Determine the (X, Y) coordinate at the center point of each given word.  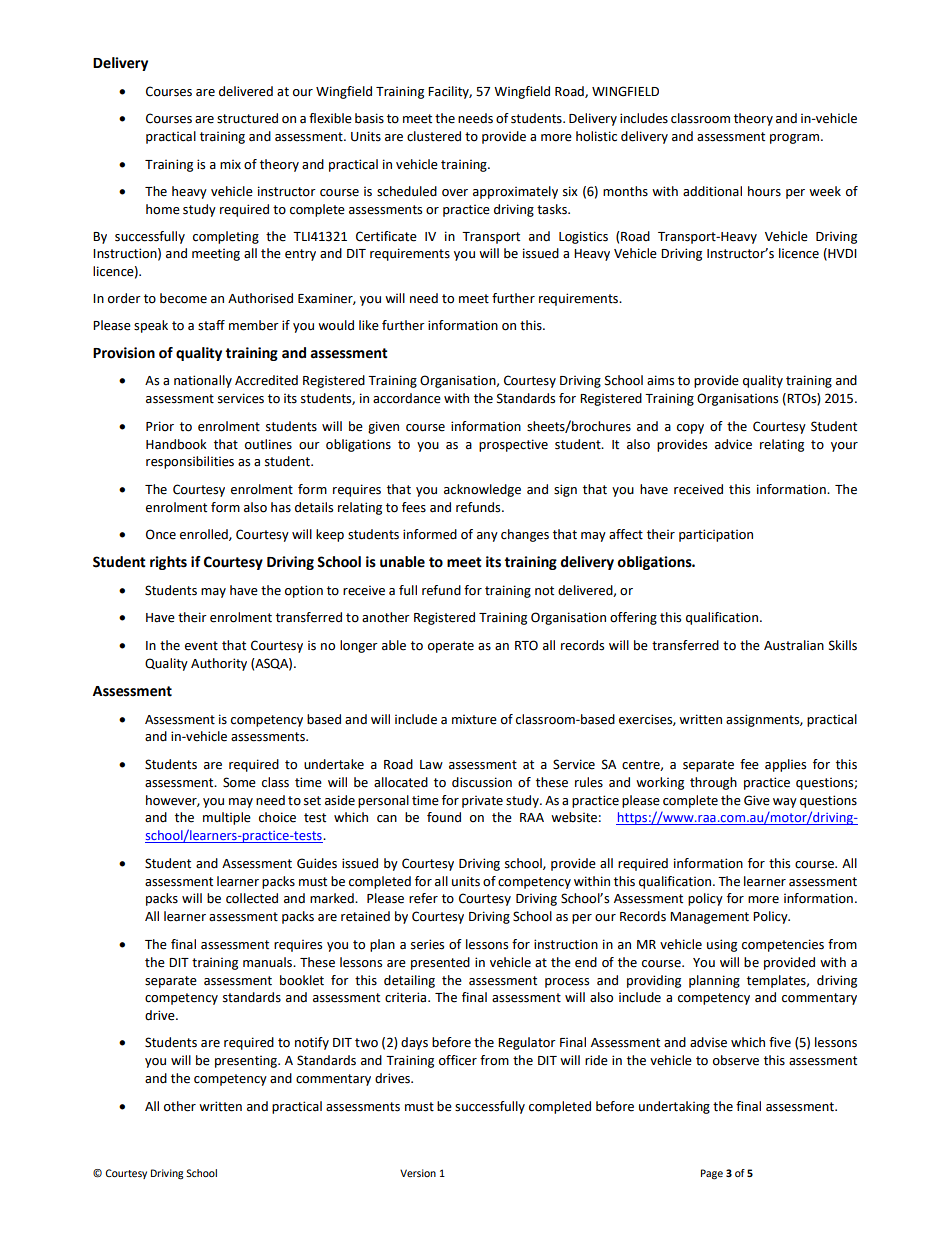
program (796, 139)
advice (733, 444)
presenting (247, 1062)
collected (252, 898)
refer (423, 898)
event (201, 646)
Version (418, 1173)
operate (451, 647)
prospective (513, 445)
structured (247, 118)
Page (712, 1174)
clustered (434, 136)
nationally (203, 381)
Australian (794, 645)
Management (709, 918)
